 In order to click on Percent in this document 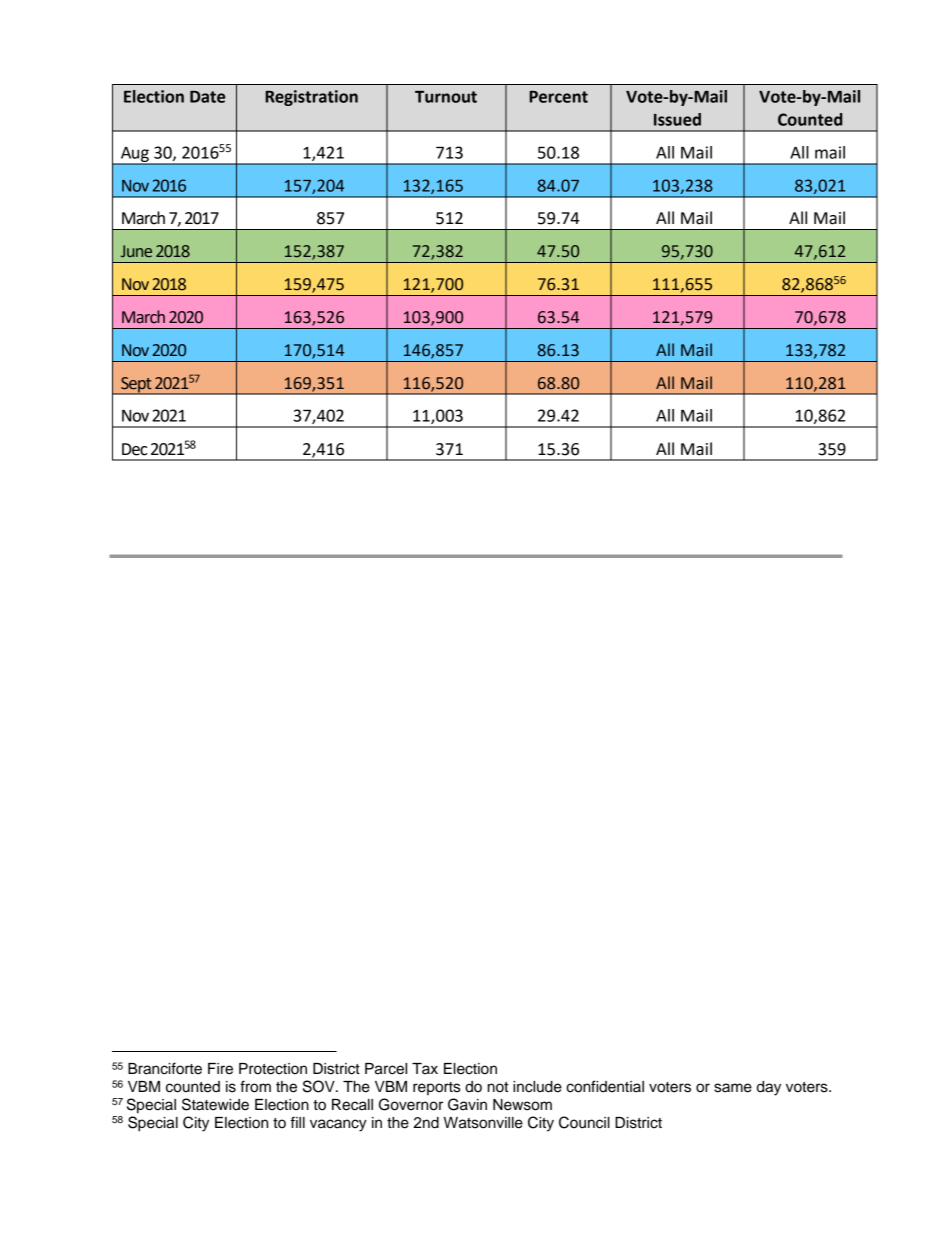, I will do `click(558, 97)`.
